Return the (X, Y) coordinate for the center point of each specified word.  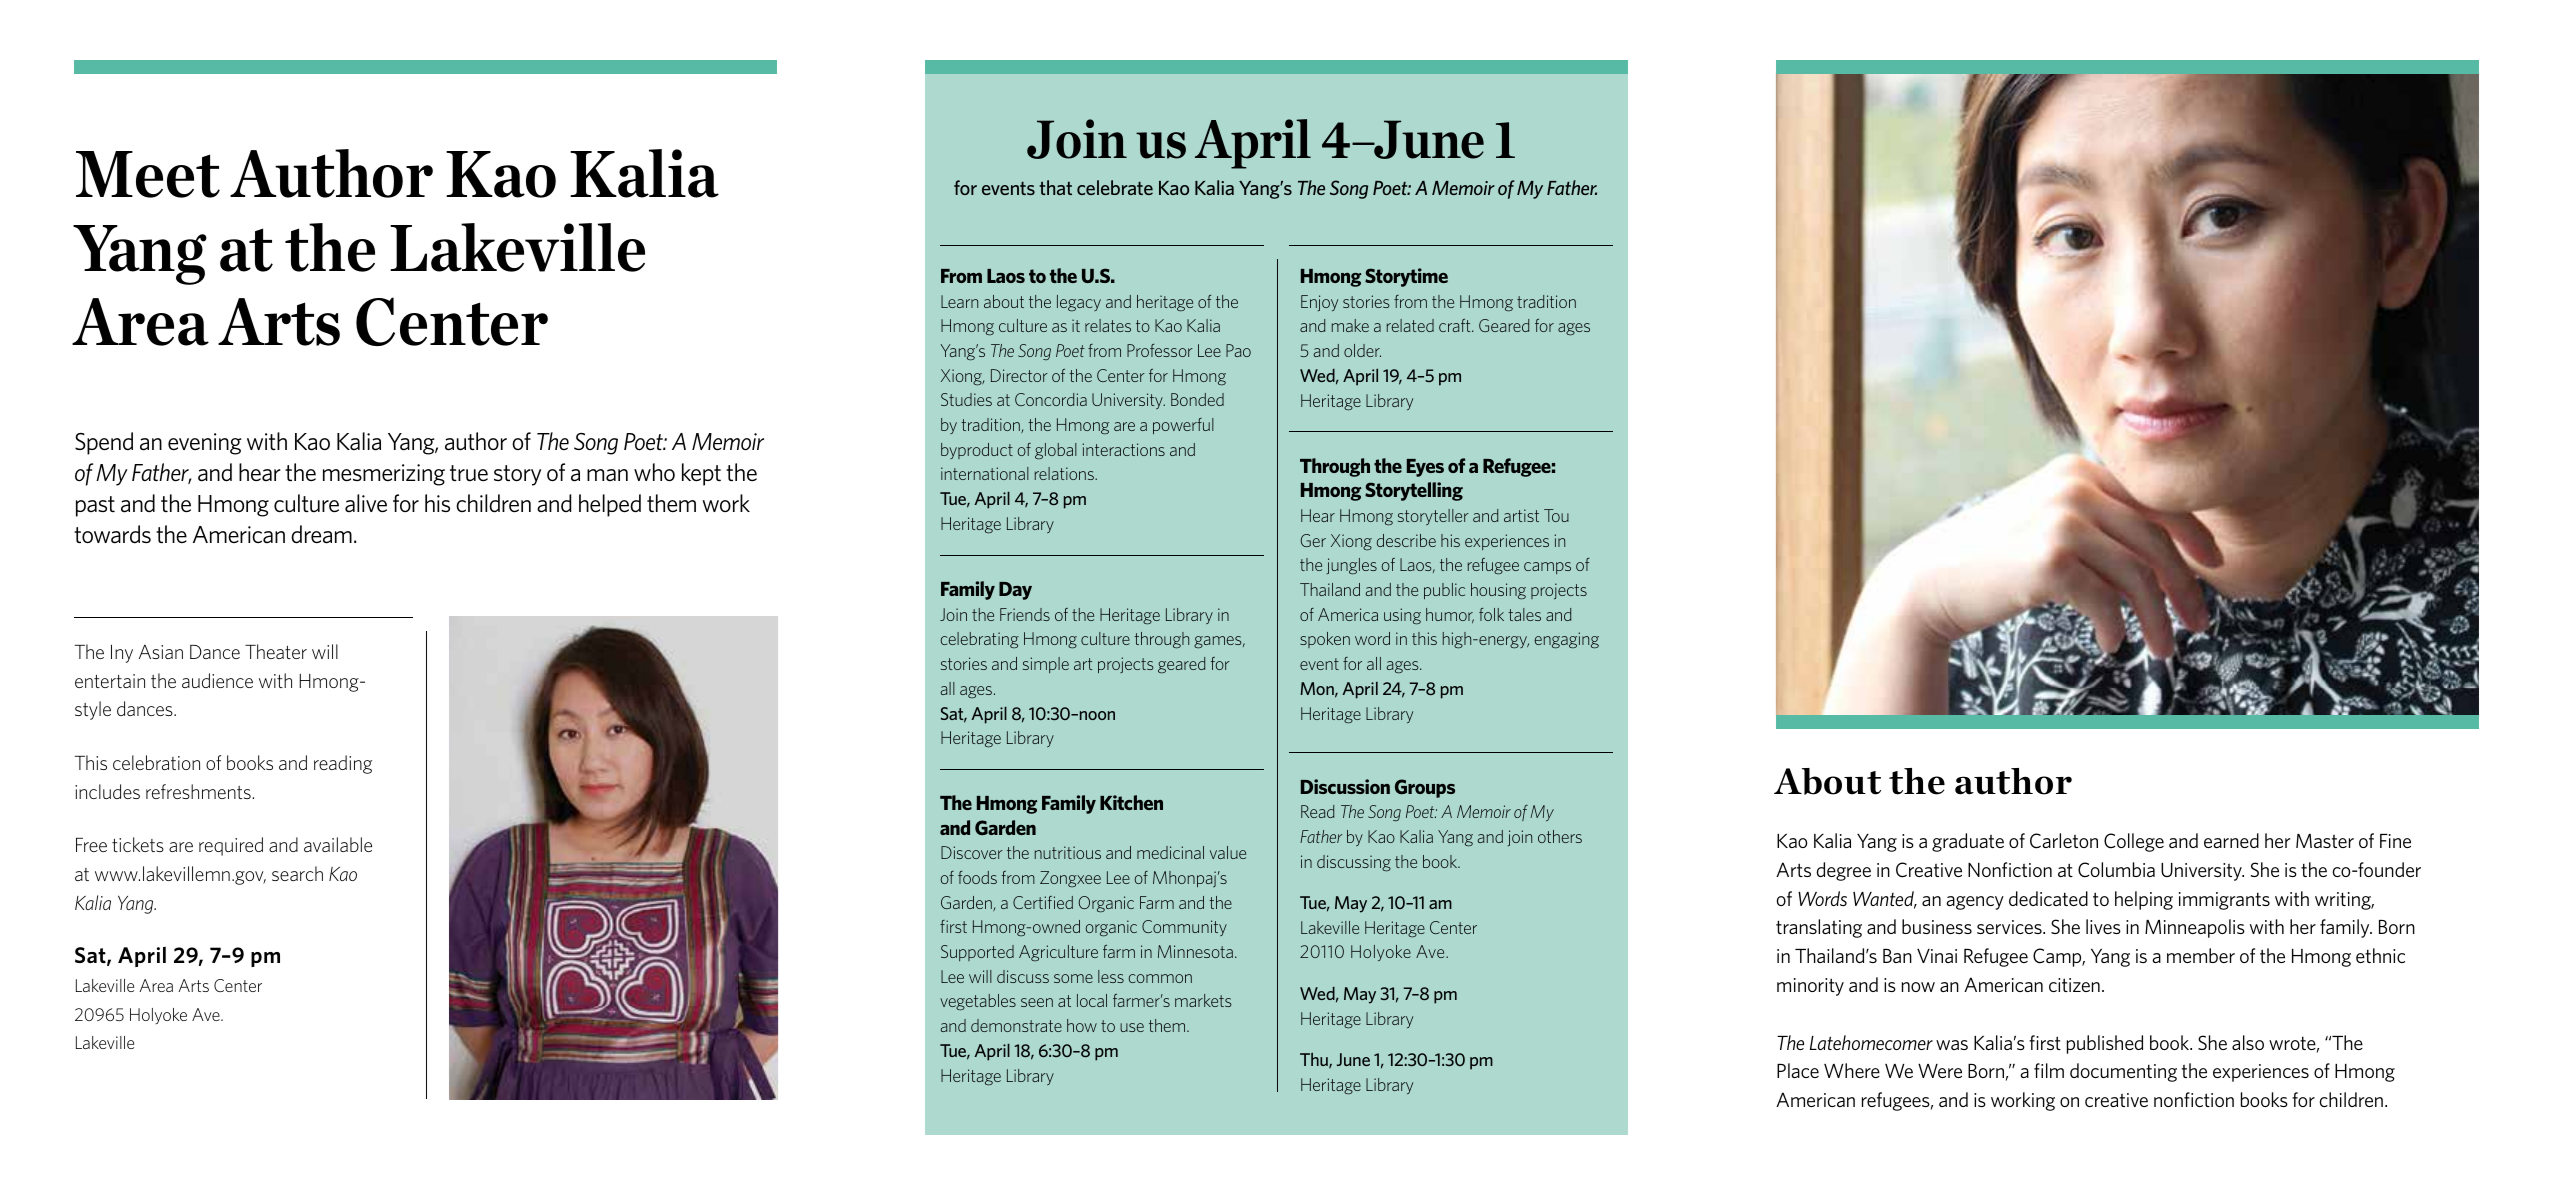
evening (205, 444)
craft (1456, 325)
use (1132, 1027)
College (2134, 842)
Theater (276, 651)
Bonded (1197, 399)
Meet (148, 174)
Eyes (1425, 468)
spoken (1325, 640)
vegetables (978, 1002)
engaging (1566, 640)
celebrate (1115, 187)
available (338, 844)
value (1228, 852)
